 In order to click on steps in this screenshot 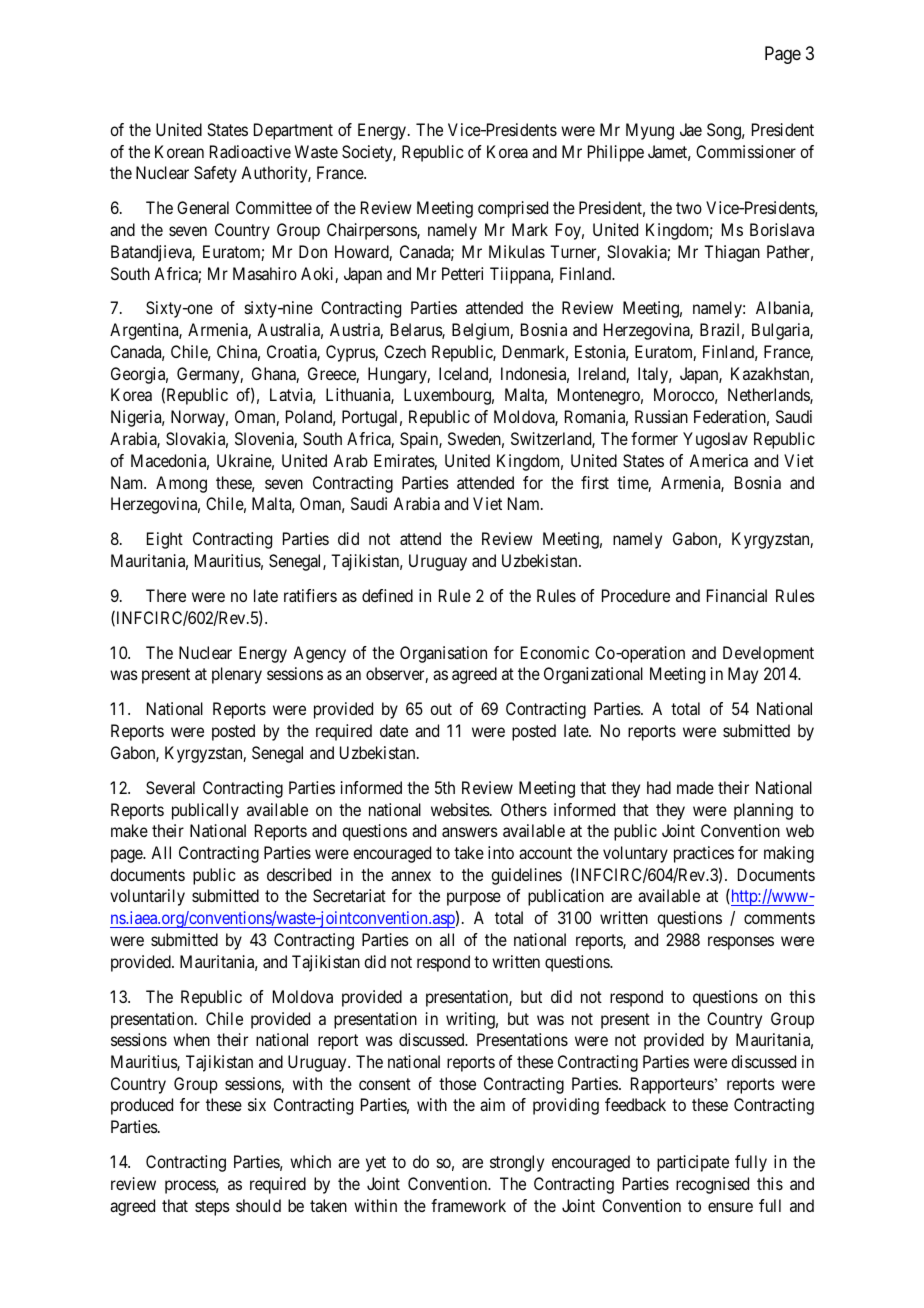, I will do `click(212, 1208)`.
